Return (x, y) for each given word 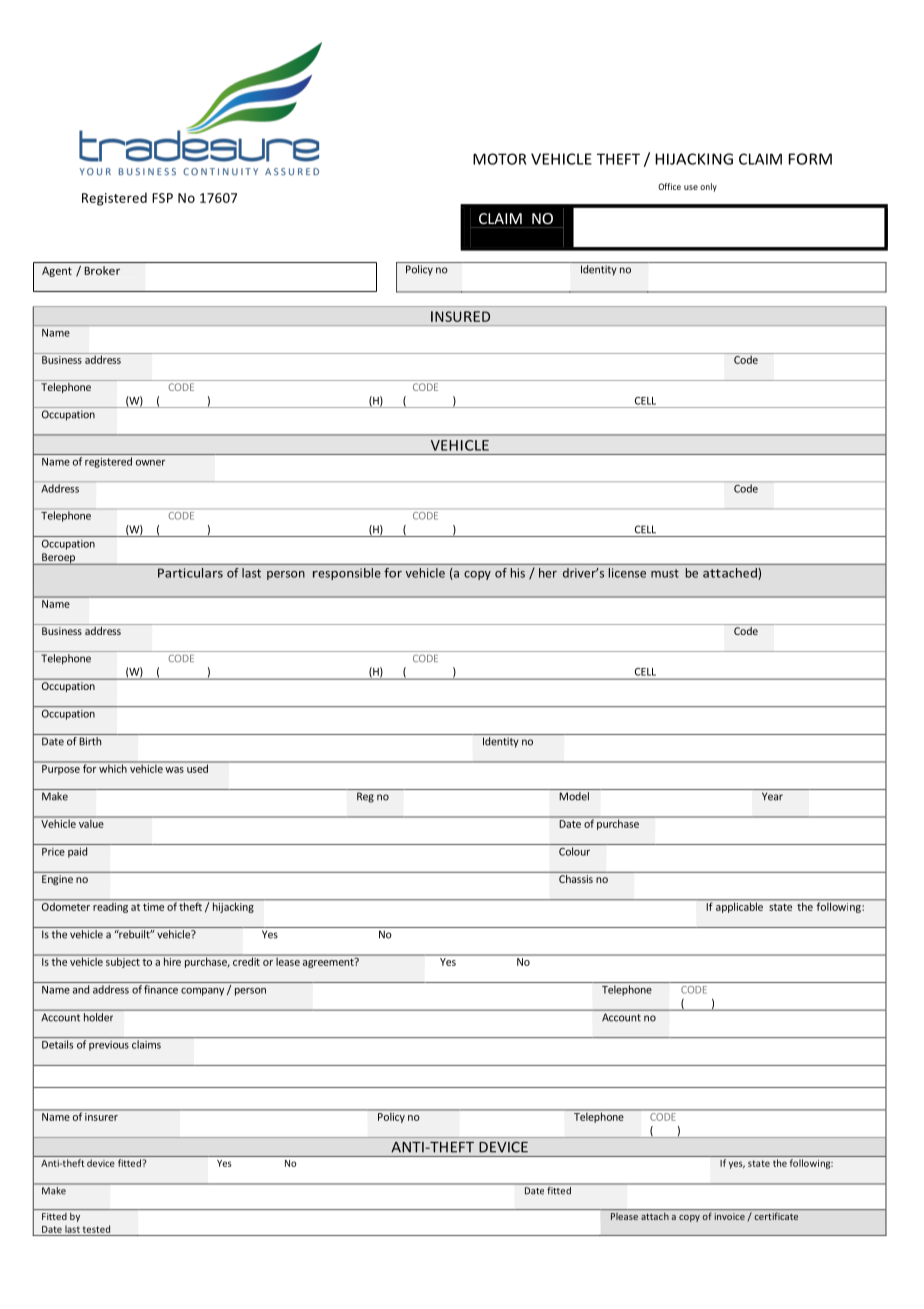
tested (96, 1229)
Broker (102, 270)
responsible (347, 574)
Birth (90, 741)
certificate (776, 1216)
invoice (730, 1216)
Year (772, 796)
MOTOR (499, 159)
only (708, 187)
